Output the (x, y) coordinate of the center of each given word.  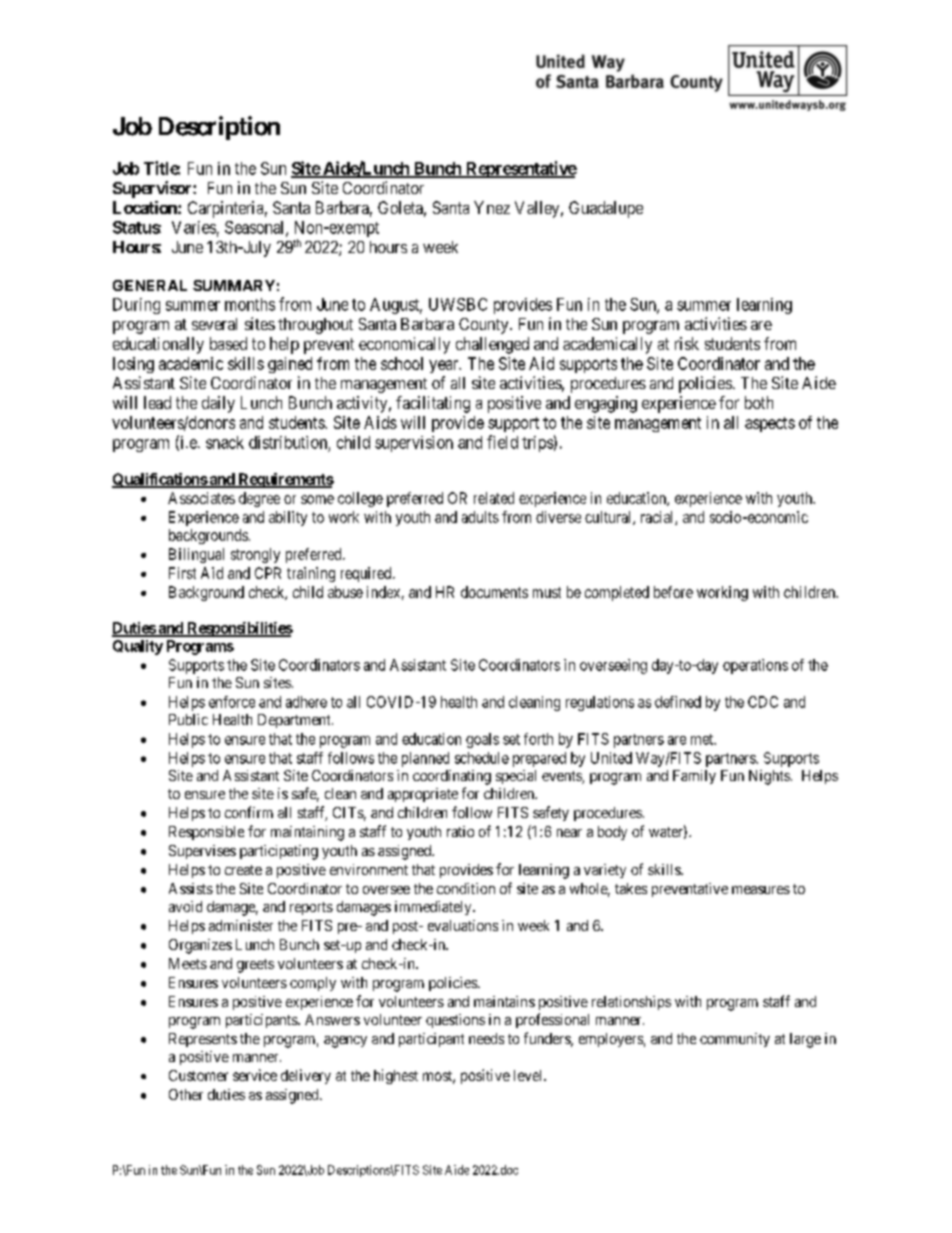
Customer (198, 1075)
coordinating (452, 777)
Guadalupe (606, 209)
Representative (520, 169)
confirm (249, 812)
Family (694, 777)
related (494, 498)
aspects (770, 424)
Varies (194, 227)
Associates (201, 498)
